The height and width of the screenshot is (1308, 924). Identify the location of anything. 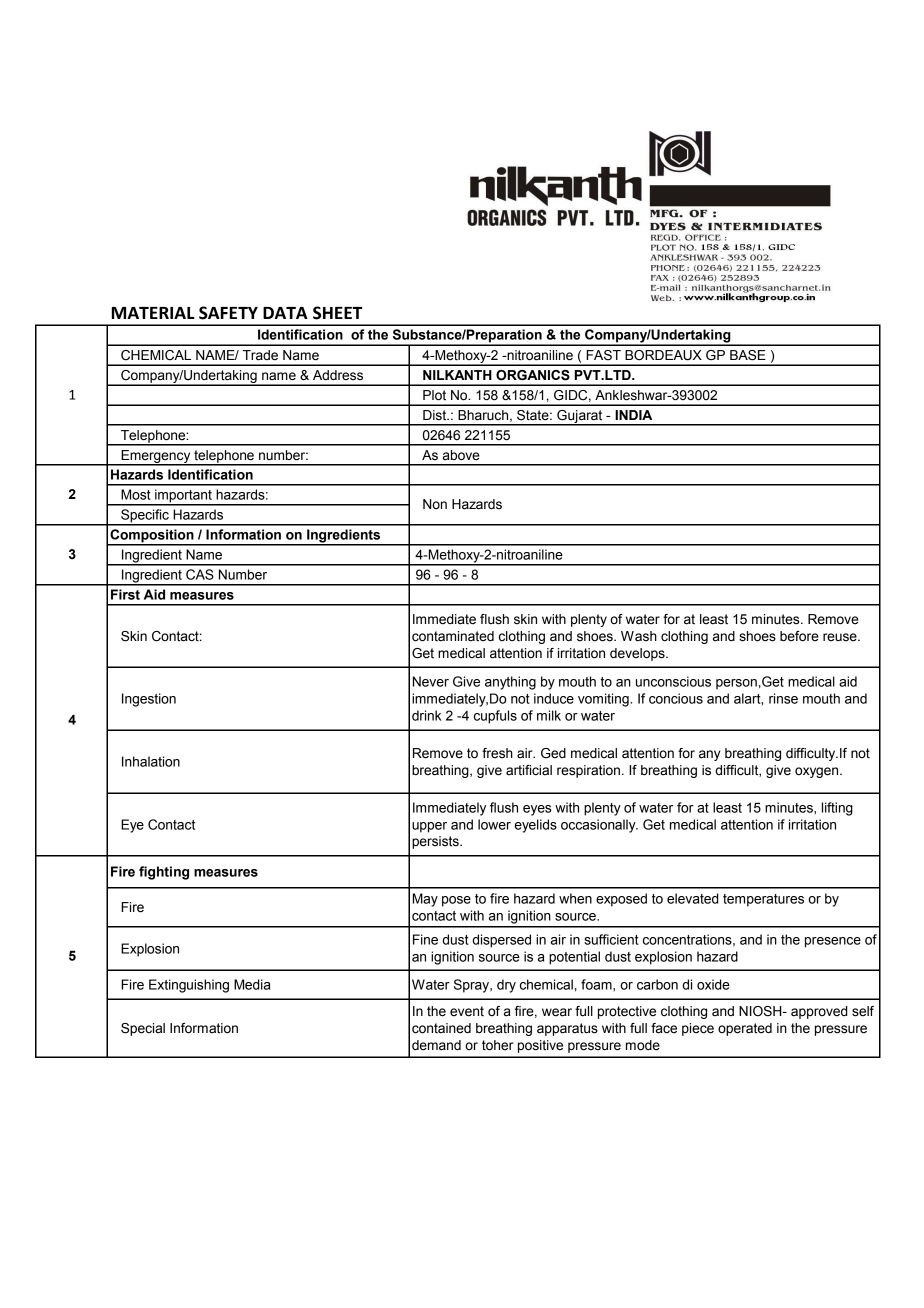
(510, 683).
